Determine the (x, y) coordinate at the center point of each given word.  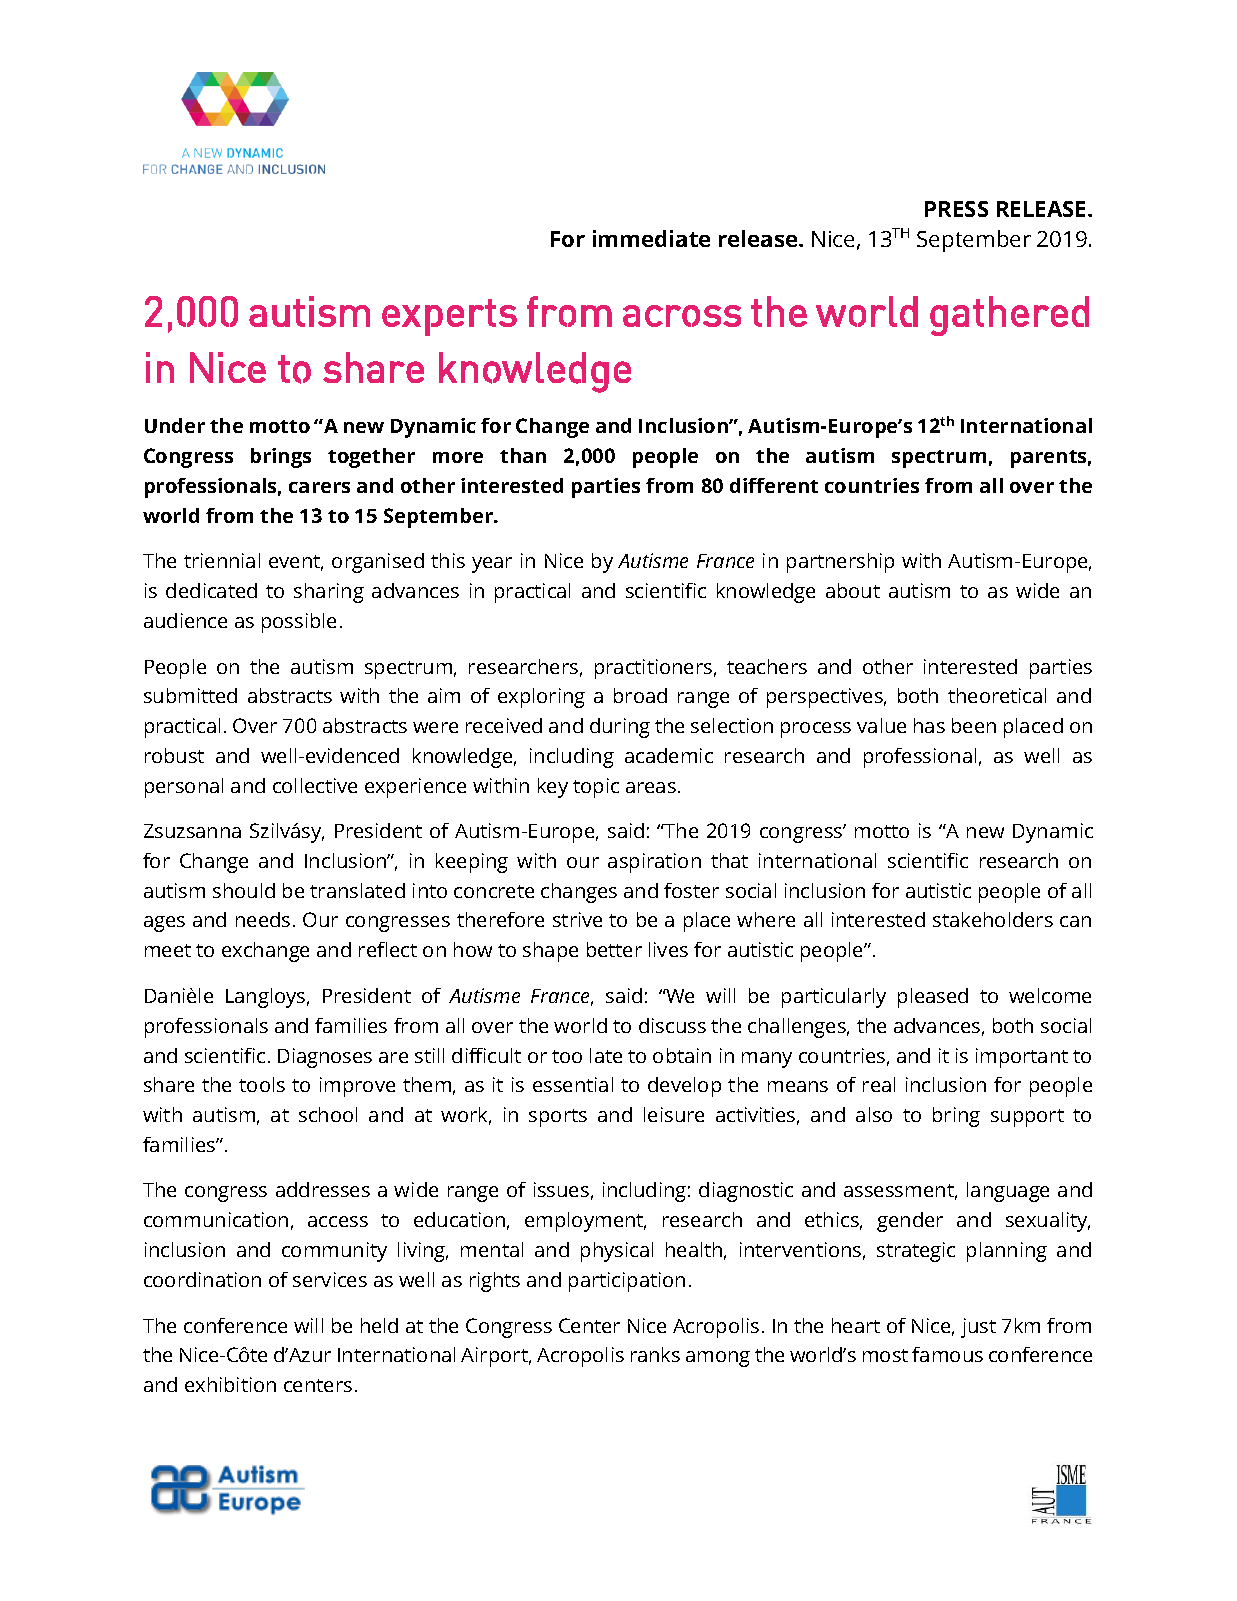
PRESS (956, 209)
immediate (651, 238)
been (974, 725)
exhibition (230, 1384)
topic (596, 788)
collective (315, 785)
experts (449, 317)
